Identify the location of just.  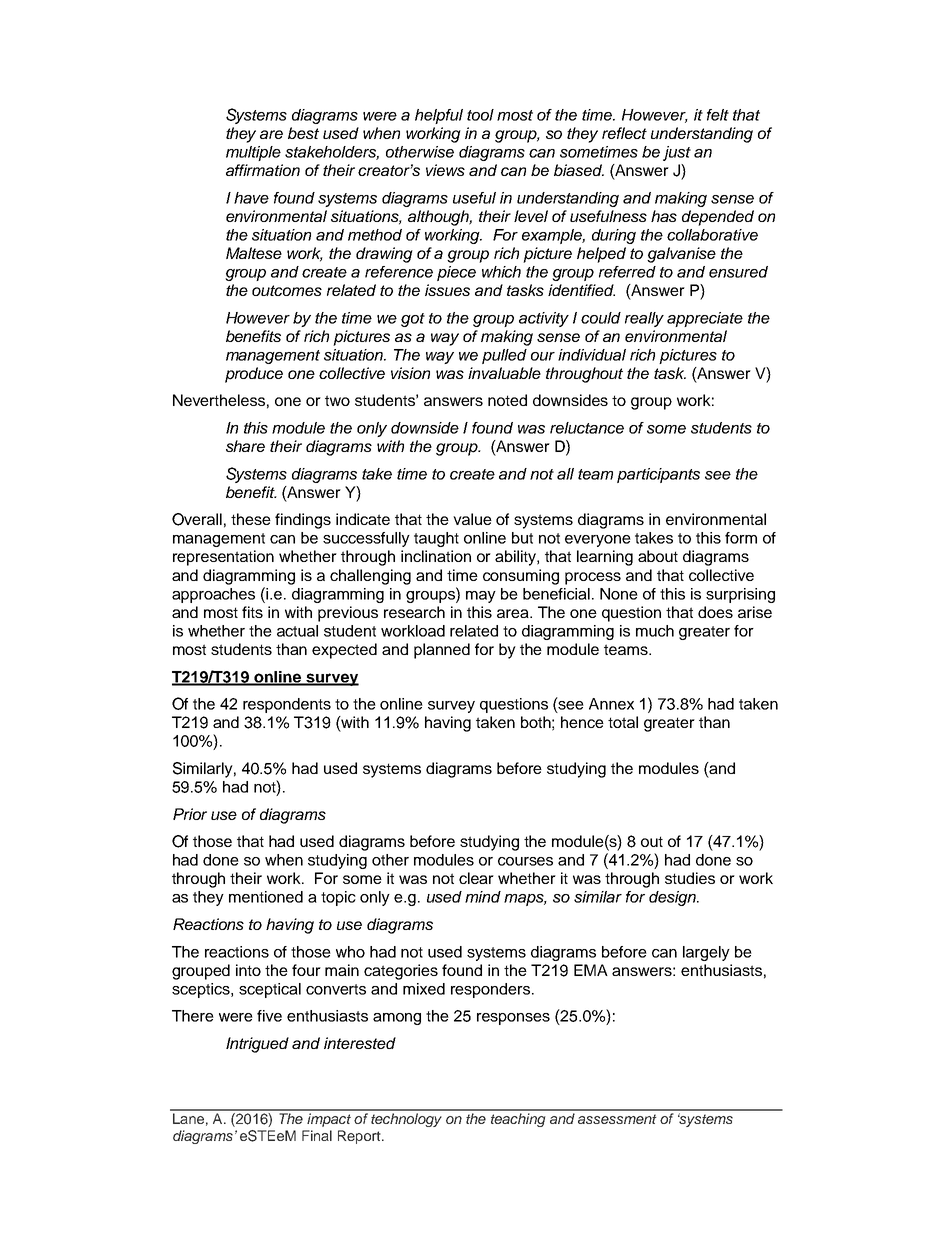
(677, 153).
